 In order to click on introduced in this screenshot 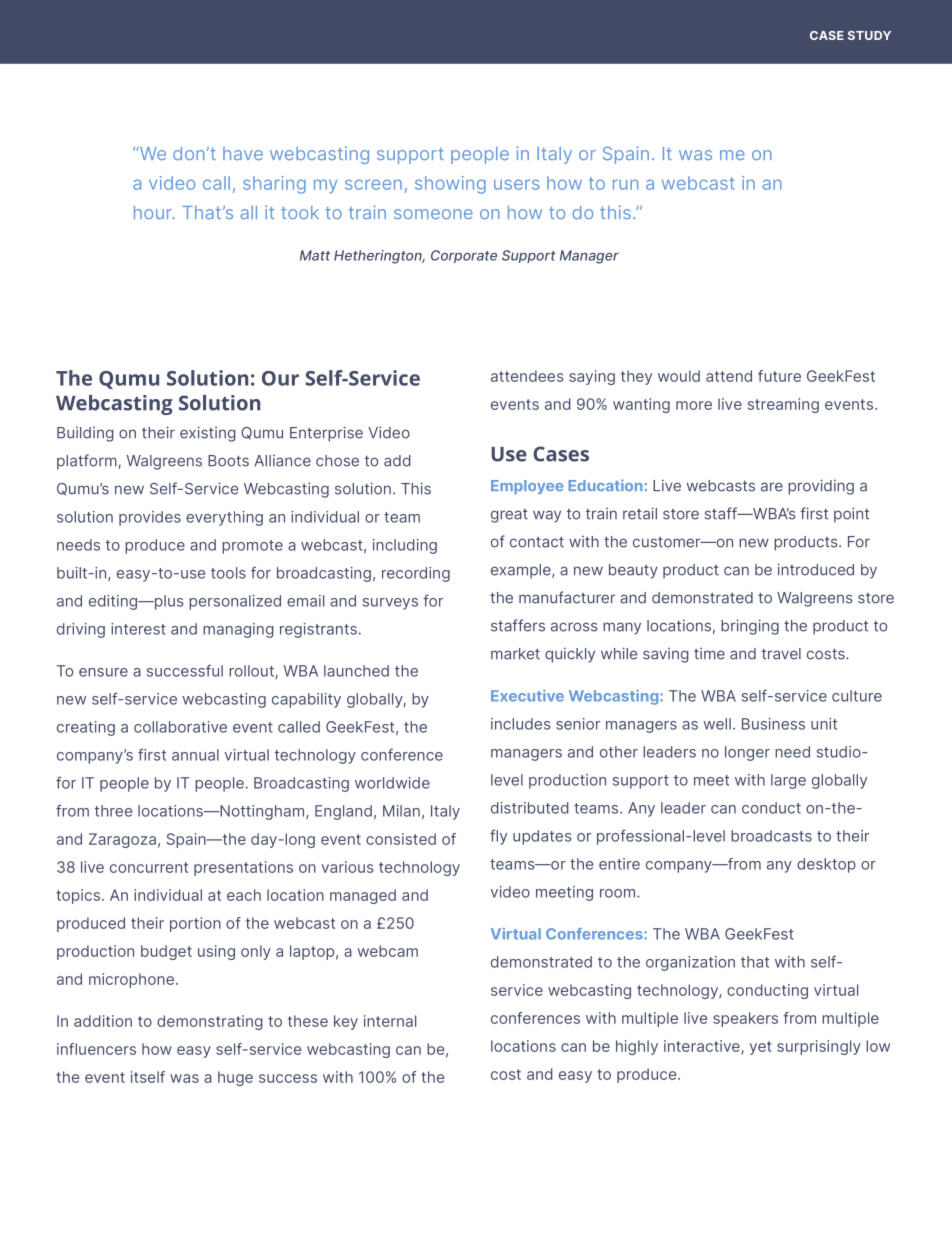, I will do `click(816, 569)`.
